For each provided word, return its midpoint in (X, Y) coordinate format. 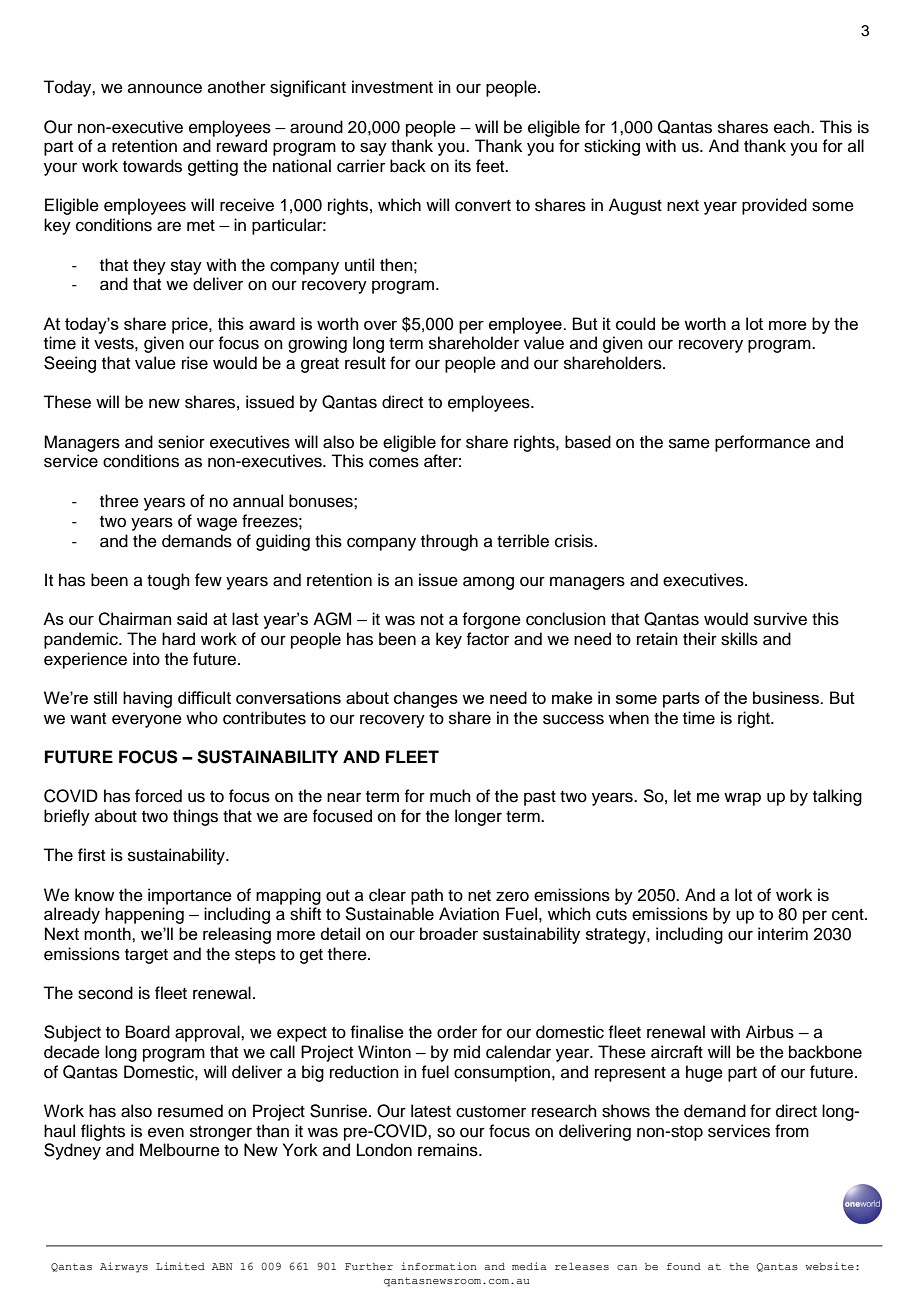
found (684, 1266)
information (439, 1266)
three (119, 501)
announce (165, 88)
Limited (180, 1266)
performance (762, 443)
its (463, 166)
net (479, 896)
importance (190, 896)
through (449, 542)
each (793, 127)
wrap (742, 799)
